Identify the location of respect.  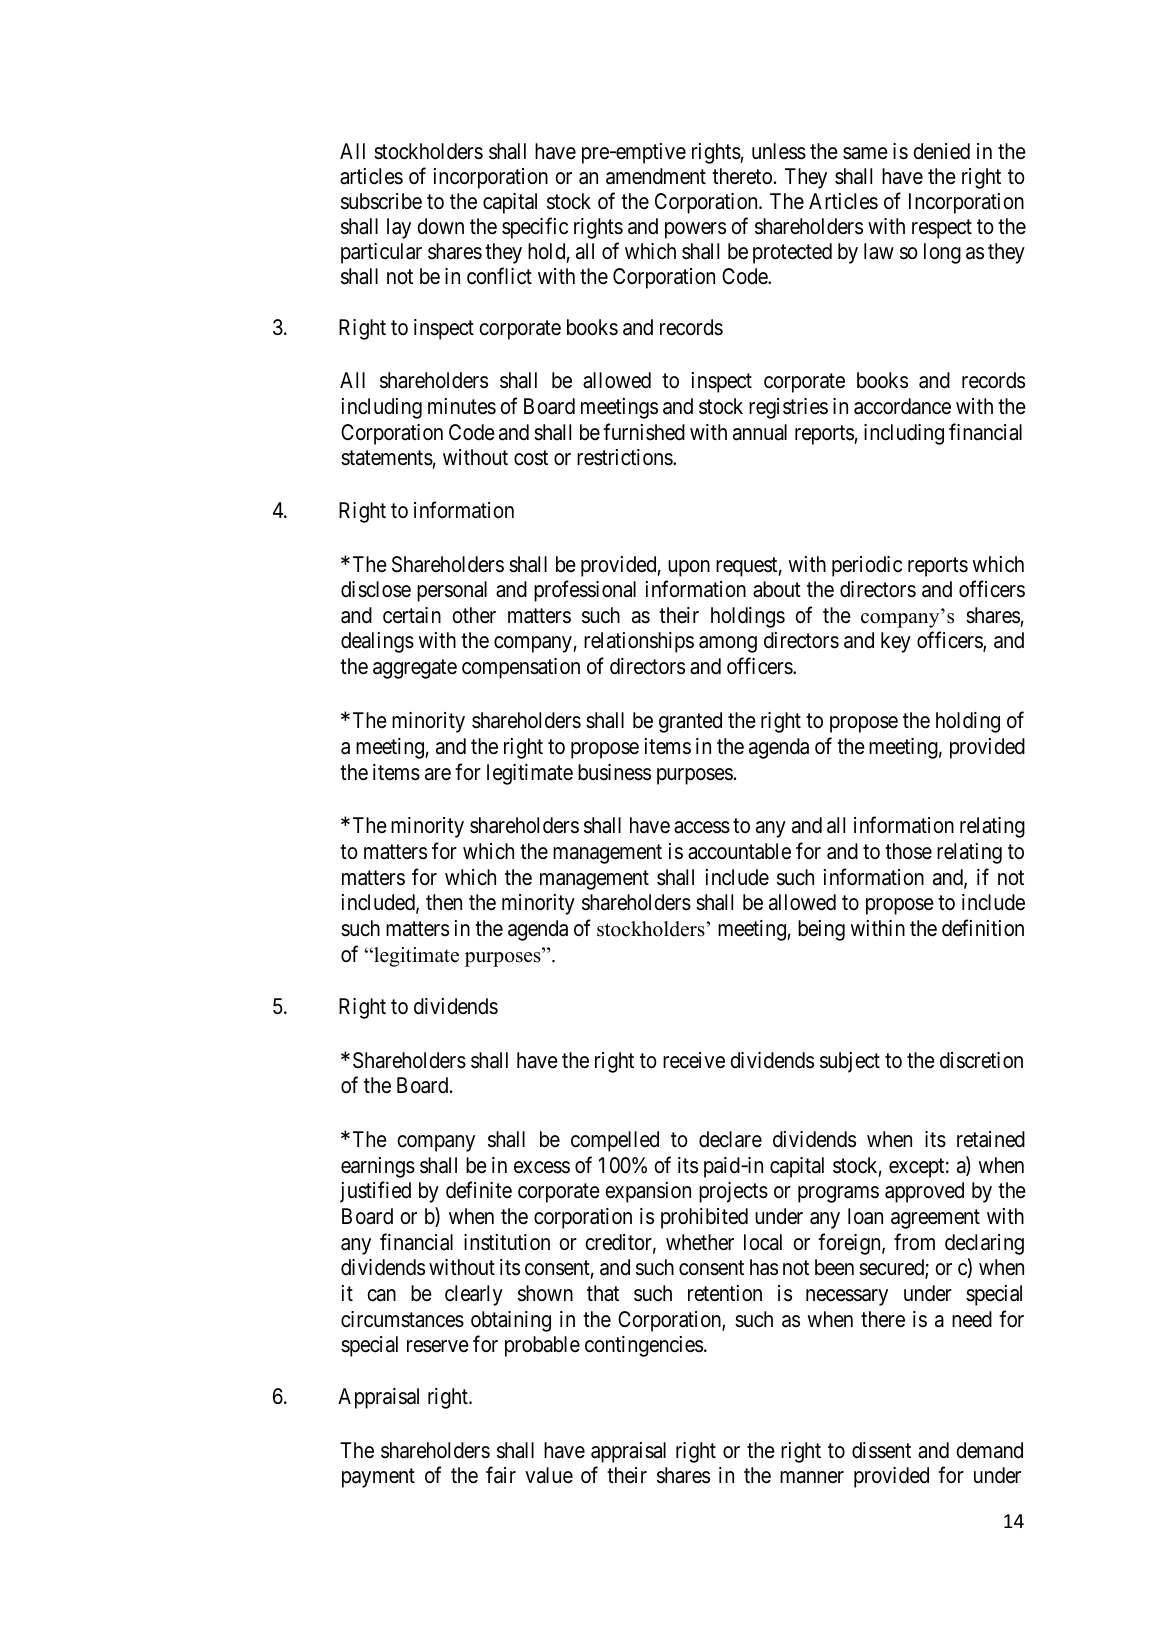
(942, 229).
